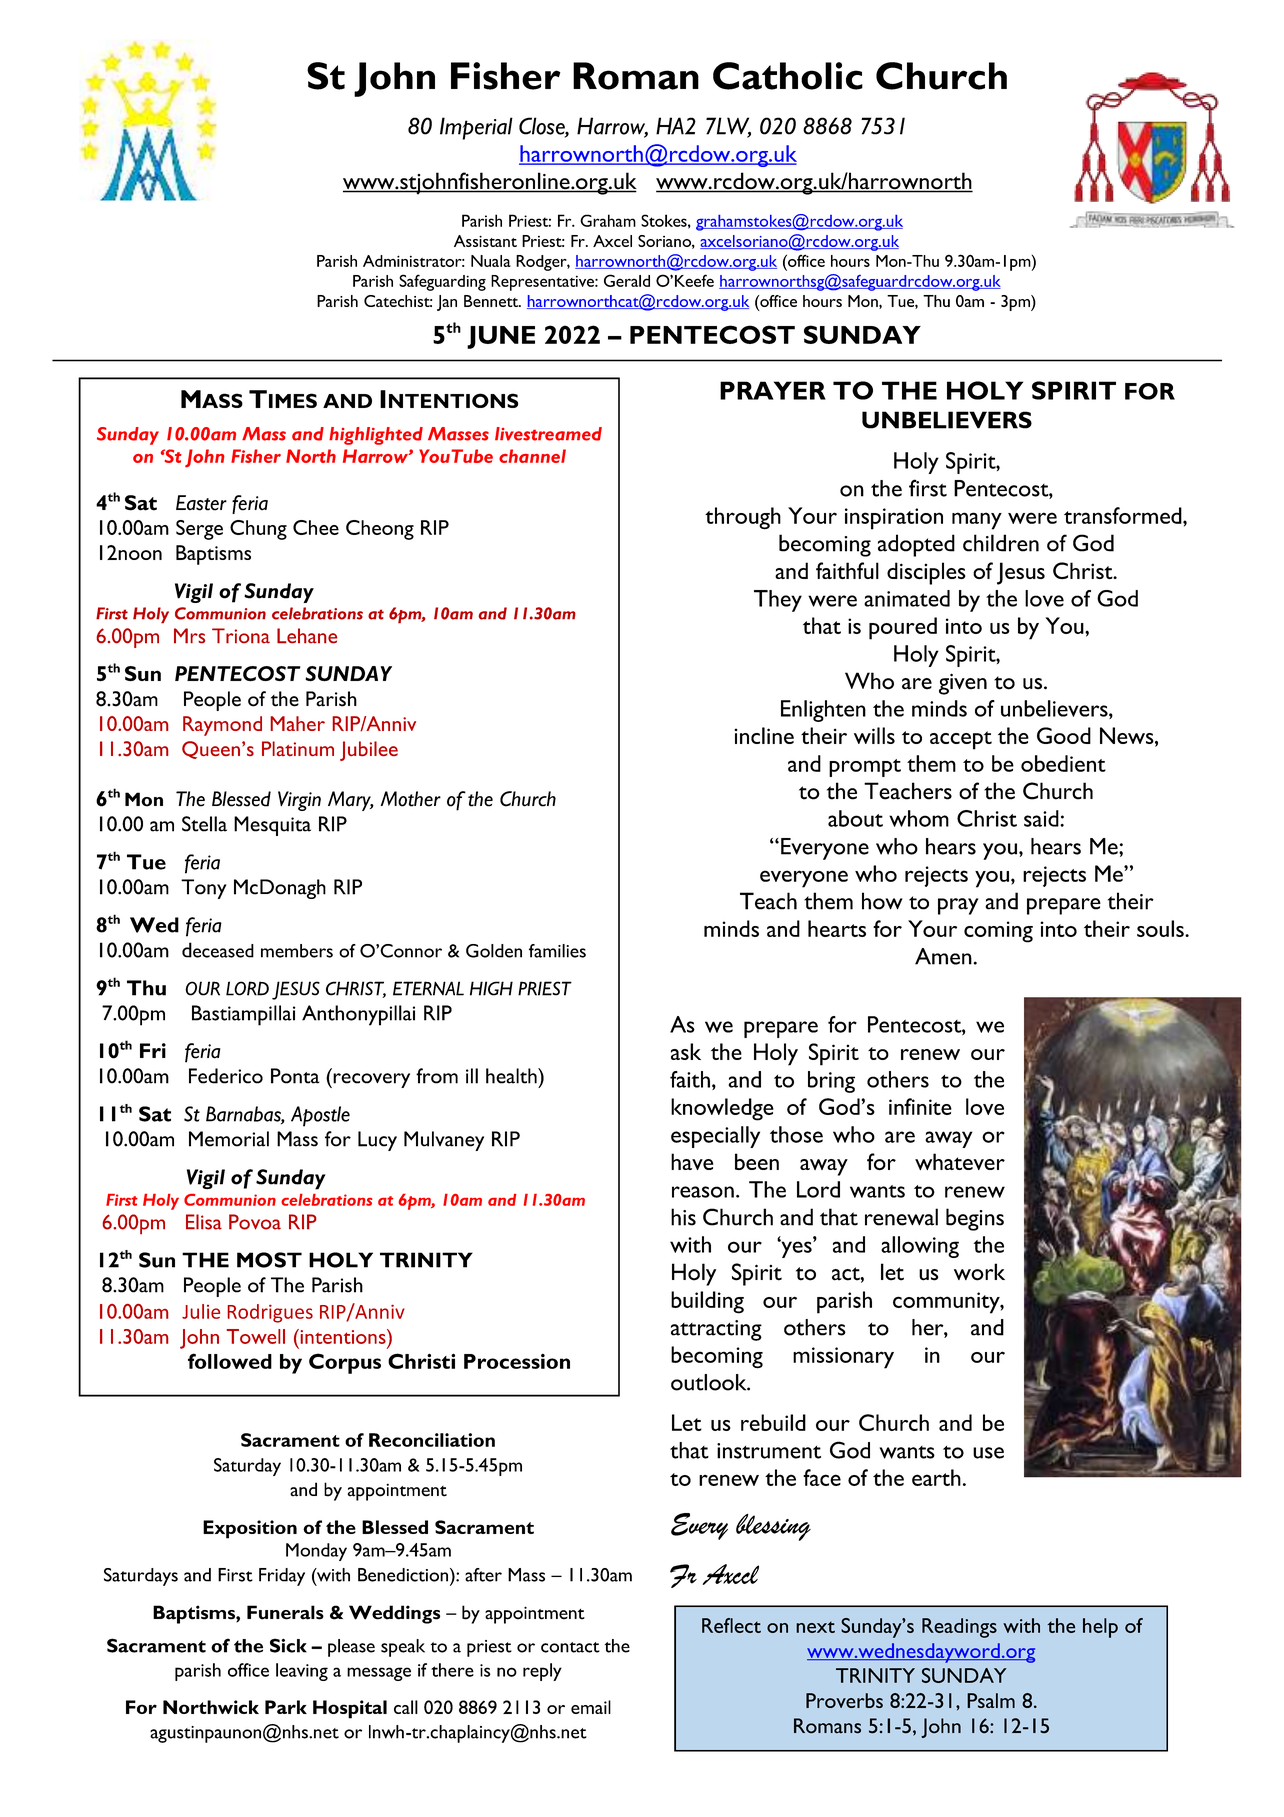 This image has height=1817, width=1284. I want to click on Reflect, so click(731, 1625).
